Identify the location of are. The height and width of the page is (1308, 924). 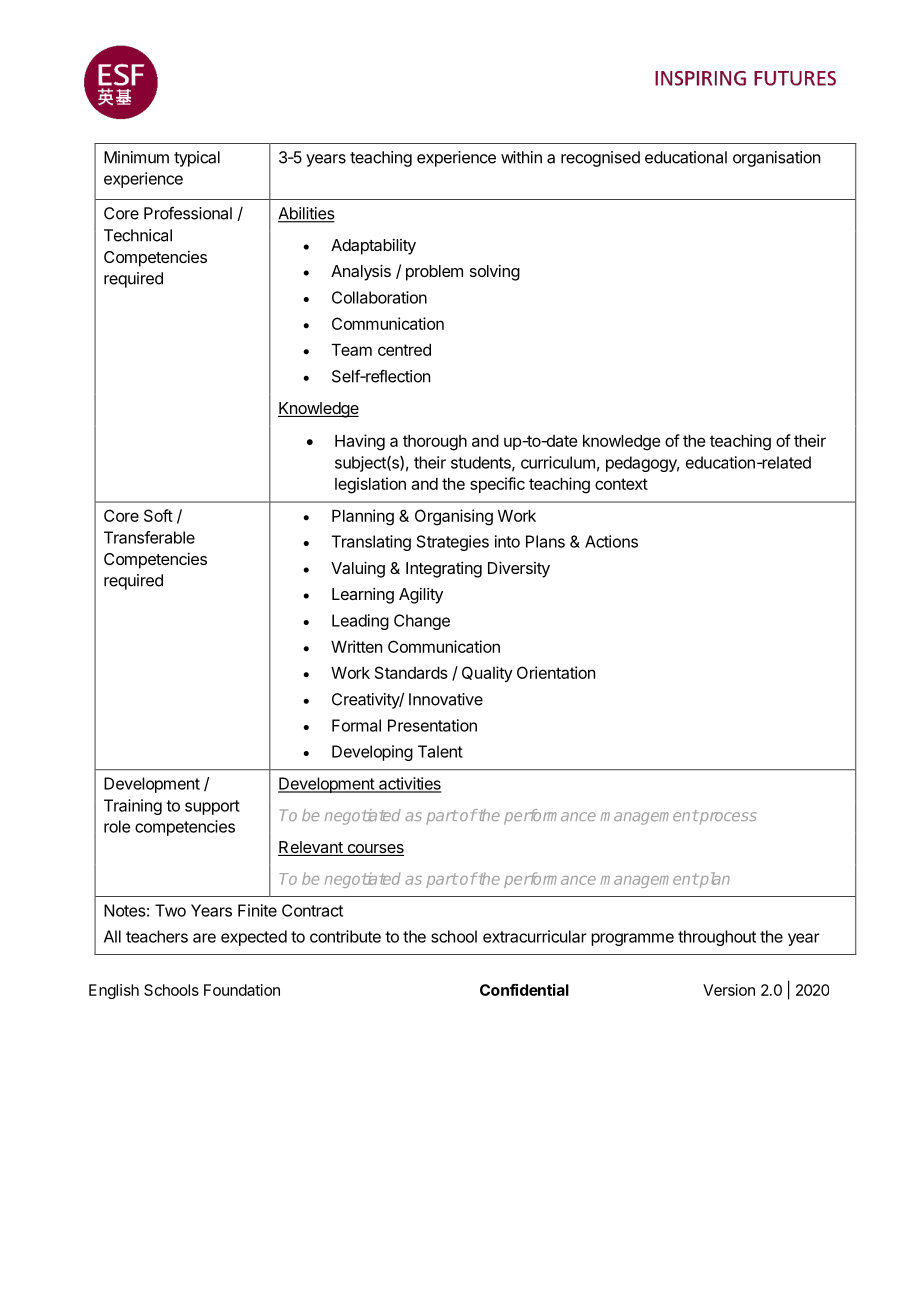
(204, 938).
